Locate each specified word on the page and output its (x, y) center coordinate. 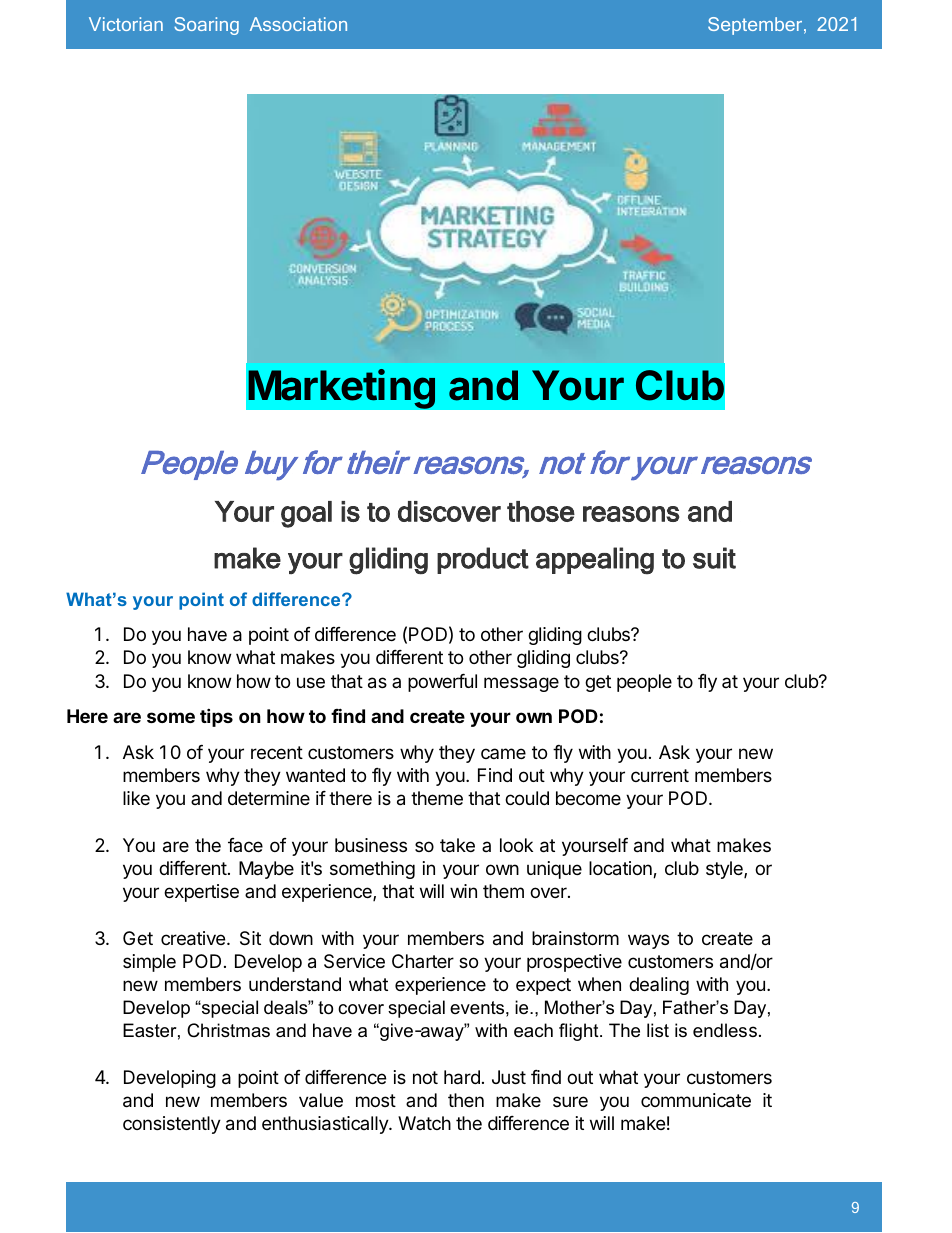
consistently (172, 1125)
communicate (696, 1100)
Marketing (342, 389)
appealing (595, 560)
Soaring (206, 26)
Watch (424, 1123)
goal (306, 514)
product (483, 560)
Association (298, 24)
